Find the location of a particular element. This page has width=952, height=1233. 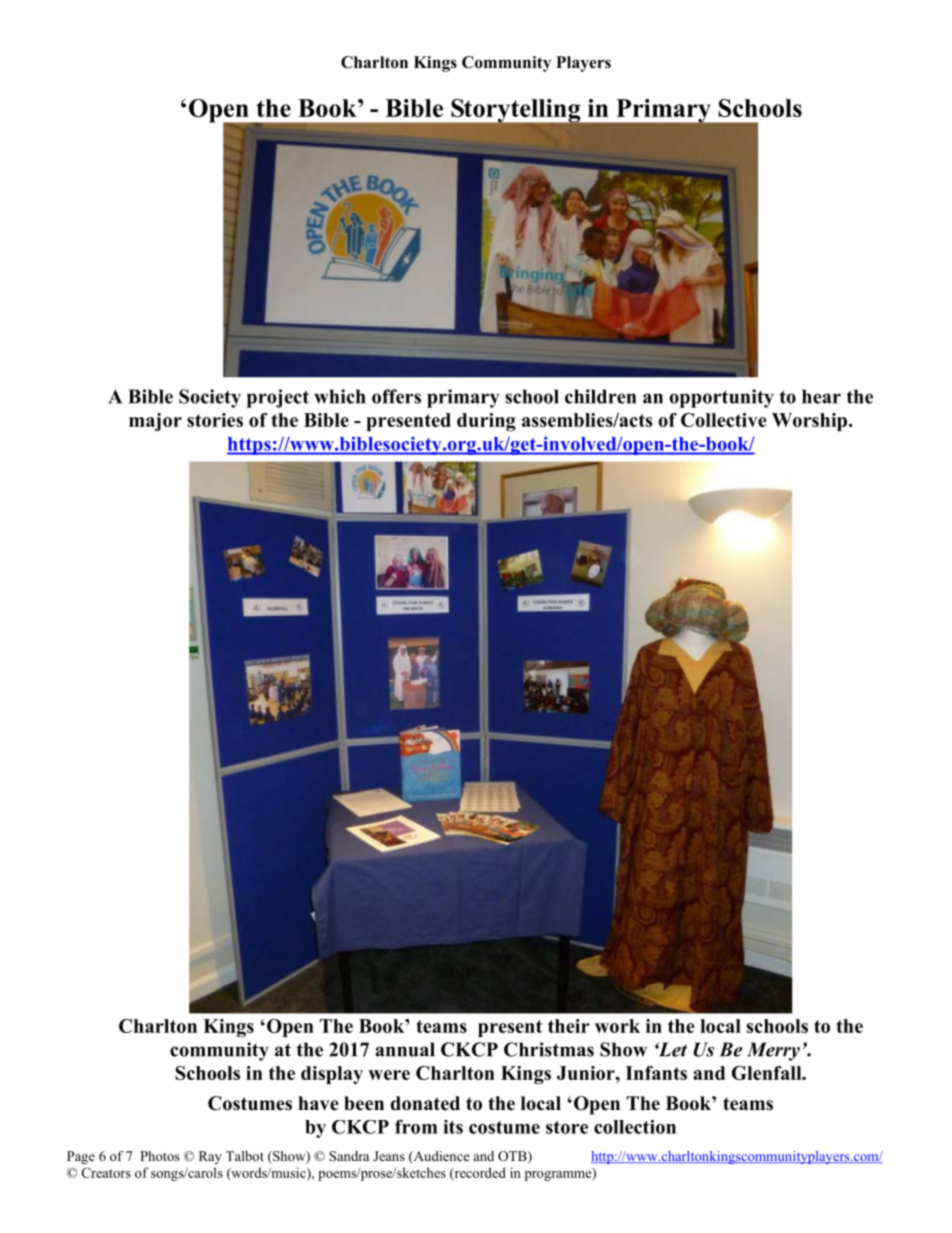

Collective is located at coordinates (724, 420).
